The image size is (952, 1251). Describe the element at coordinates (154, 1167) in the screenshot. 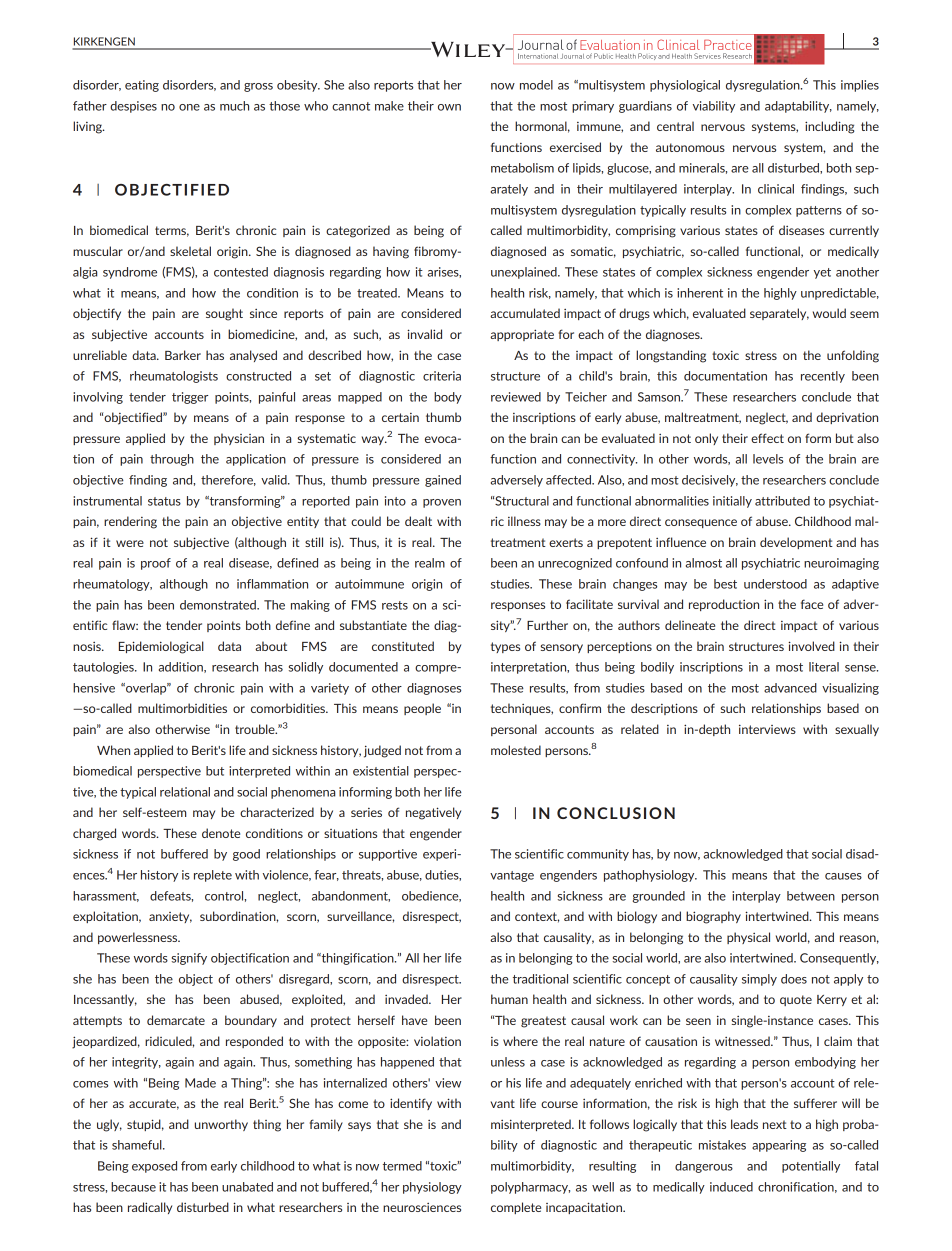

I see `exposed` at that location.
